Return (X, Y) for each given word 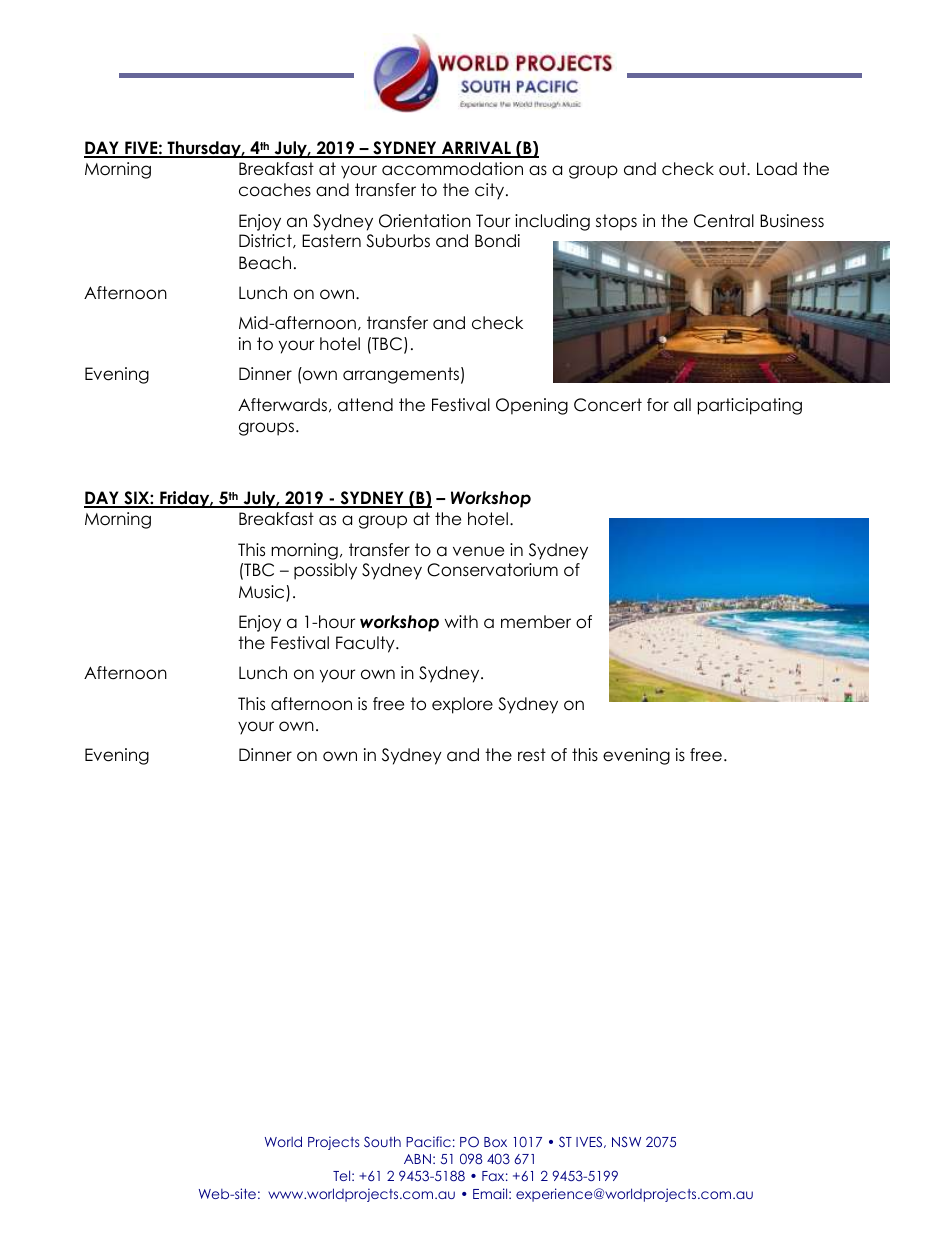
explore (462, 705)
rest (532, 755)
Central (724, 221)
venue (478, 551)
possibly (325, 571)
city (491, 191)
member (536, 622)
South (382, 1141)
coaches (275, 190)
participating (750, 406)
